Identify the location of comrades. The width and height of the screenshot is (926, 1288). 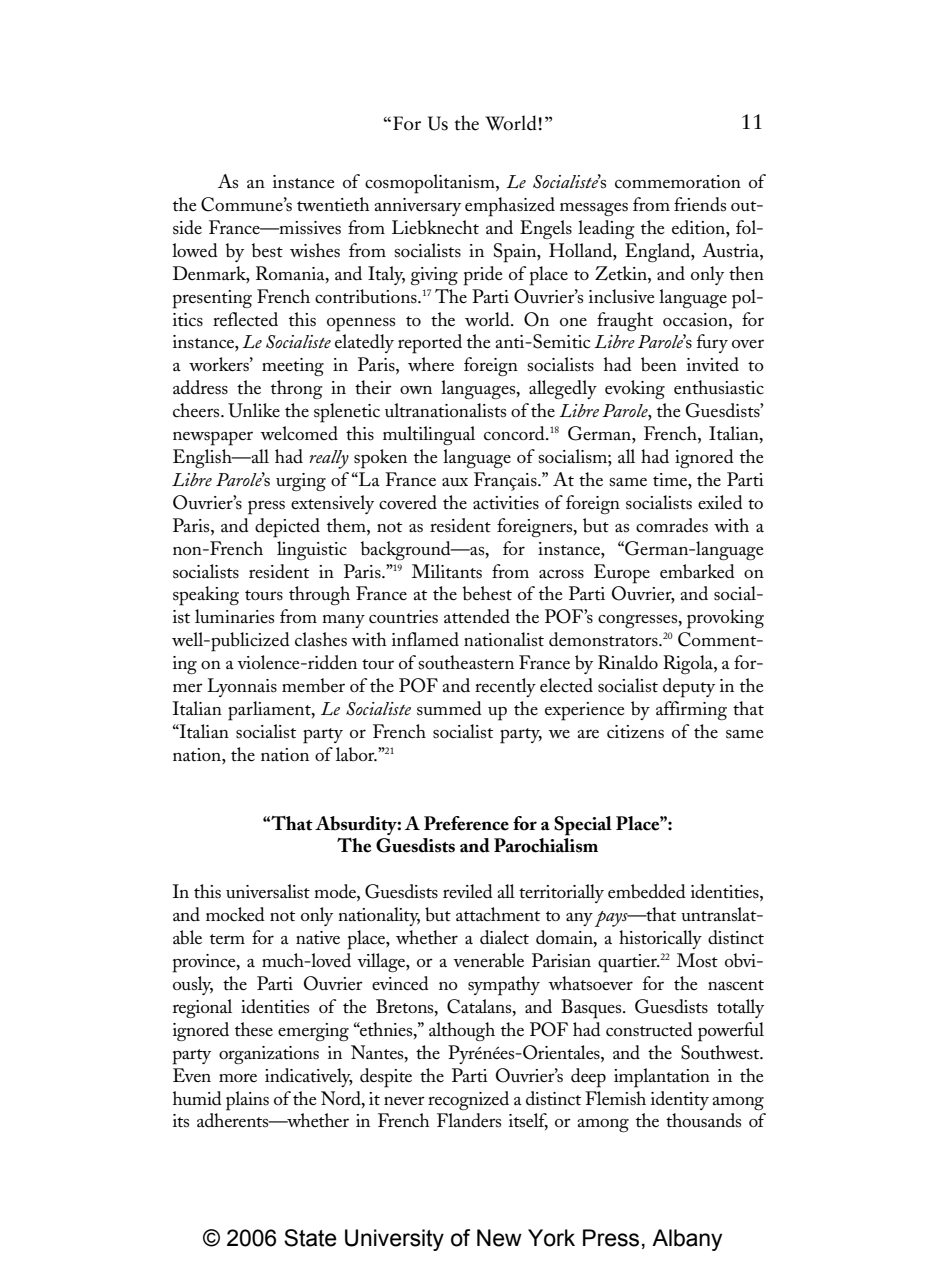
(672, 525).
